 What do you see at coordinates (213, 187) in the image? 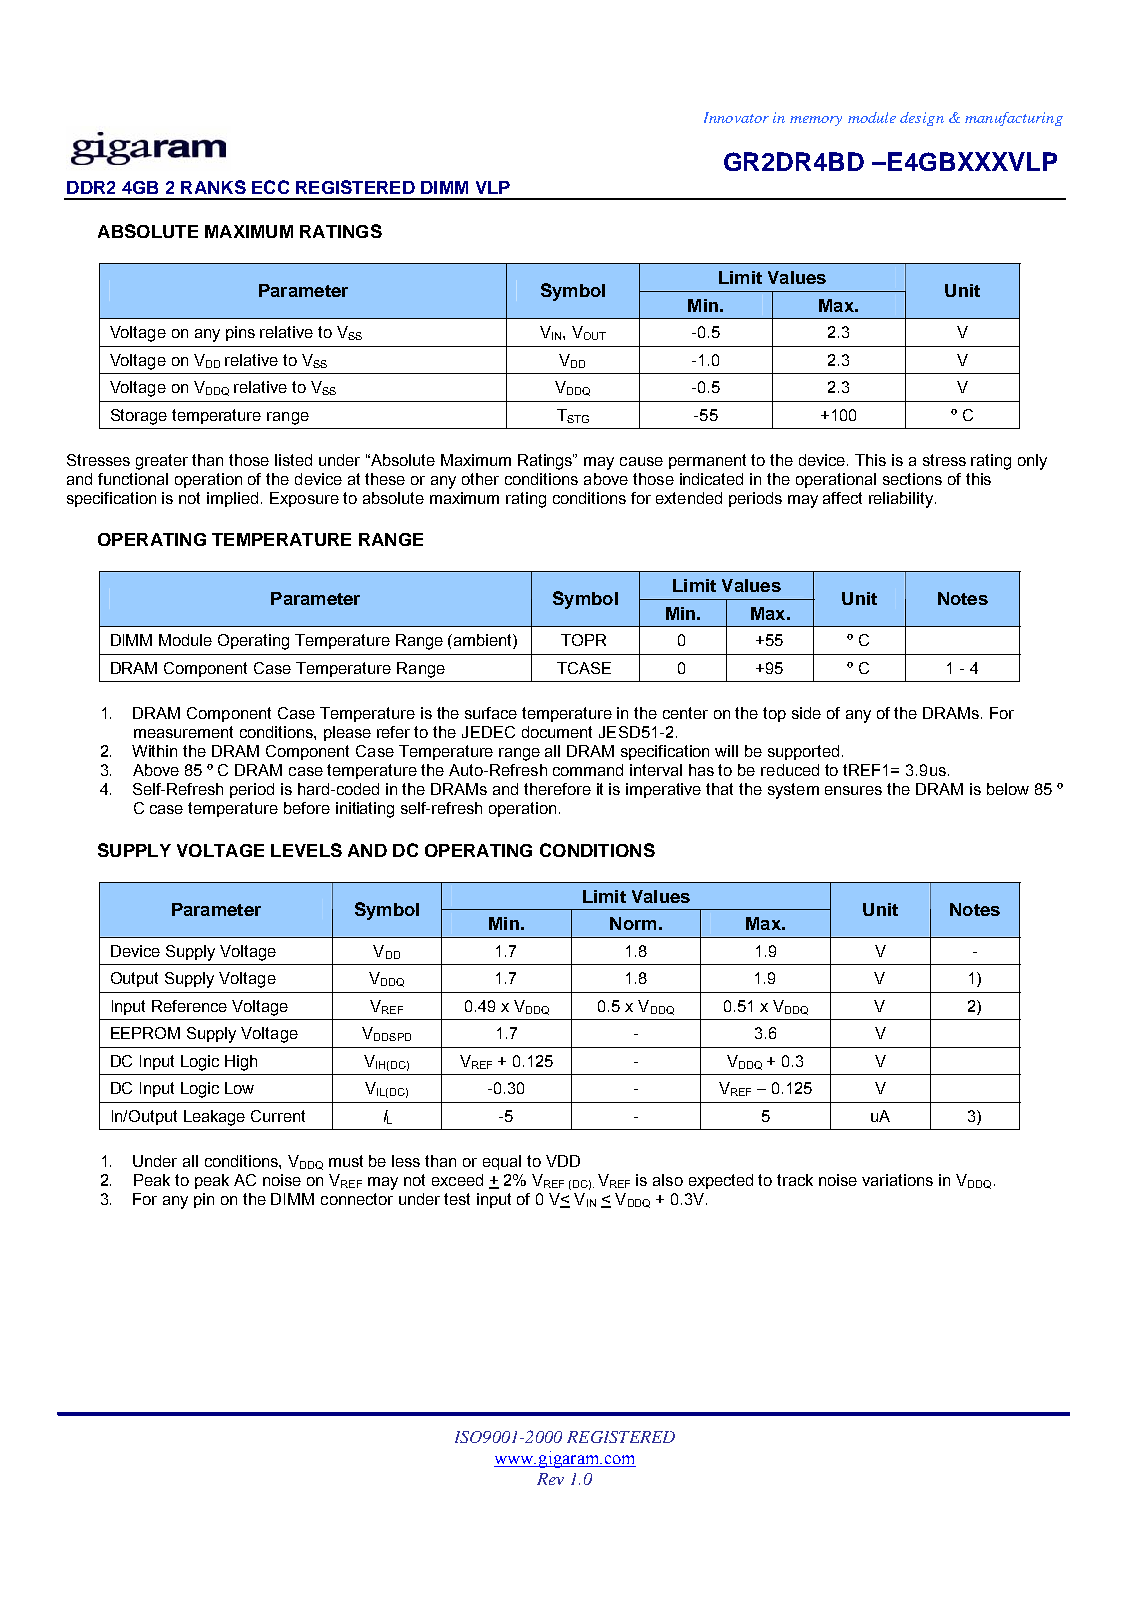
I see `RANKS` at bounding box center [213, 187].
